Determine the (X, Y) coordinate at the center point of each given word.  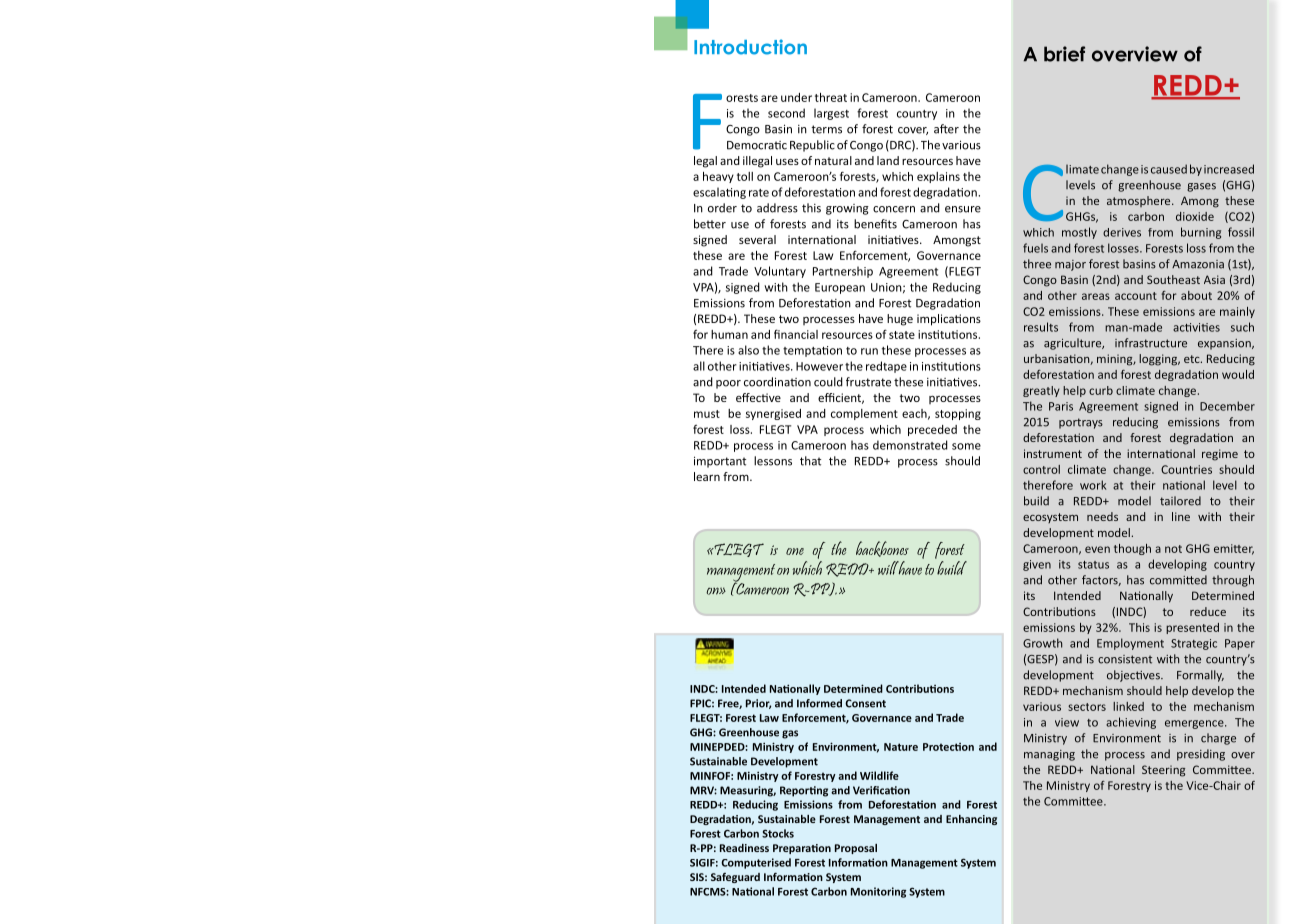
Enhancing (971, 820)
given (1037, 565)
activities (1196, 327)
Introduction (750, 47)
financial (796, 334)
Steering (1163, 771)
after (946, 129)
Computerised (756, 863)
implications (949, 320)
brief (1064, 54)
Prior (758, 704)
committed (1178, 580)
